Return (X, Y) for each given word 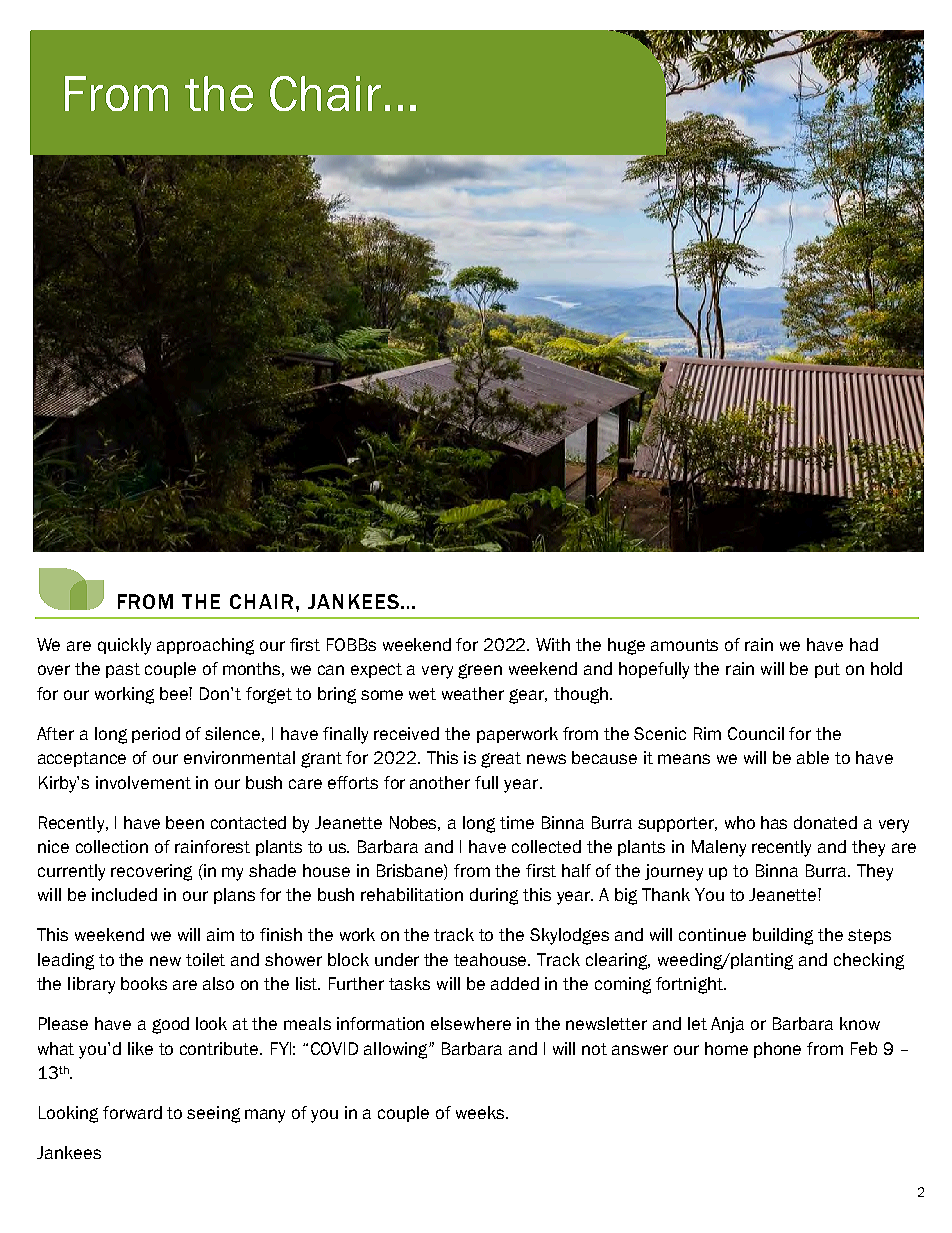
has (774, 822)
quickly (124, 646)
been (185, 822)
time (517, 822)
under (397, 959)
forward (132, 1112)
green (480, 671)
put (827, 670)
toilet (205, 959)
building (783, 936)
